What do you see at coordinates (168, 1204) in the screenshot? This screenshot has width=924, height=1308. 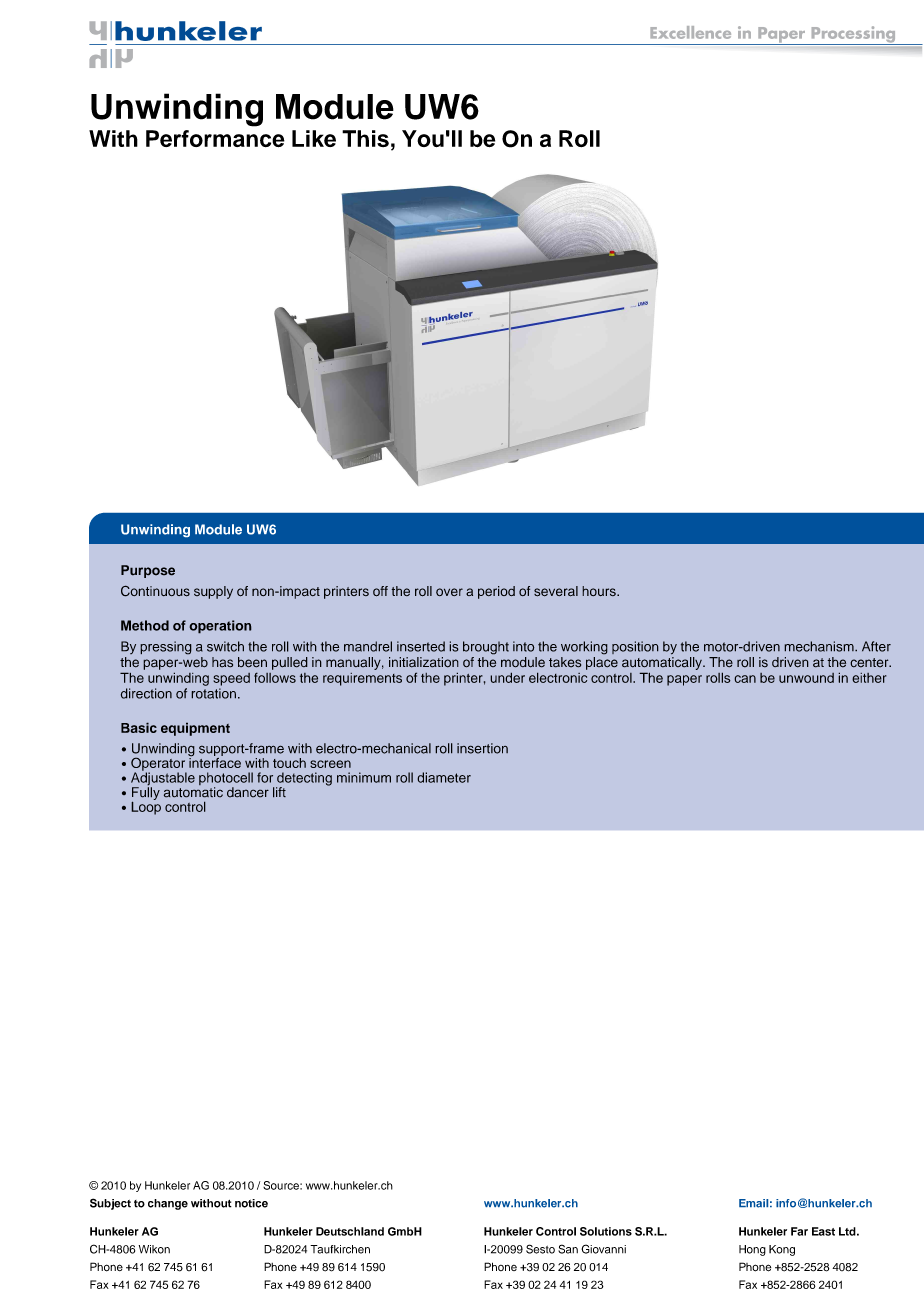 I see `change` at bounding box center [168, 1204].
